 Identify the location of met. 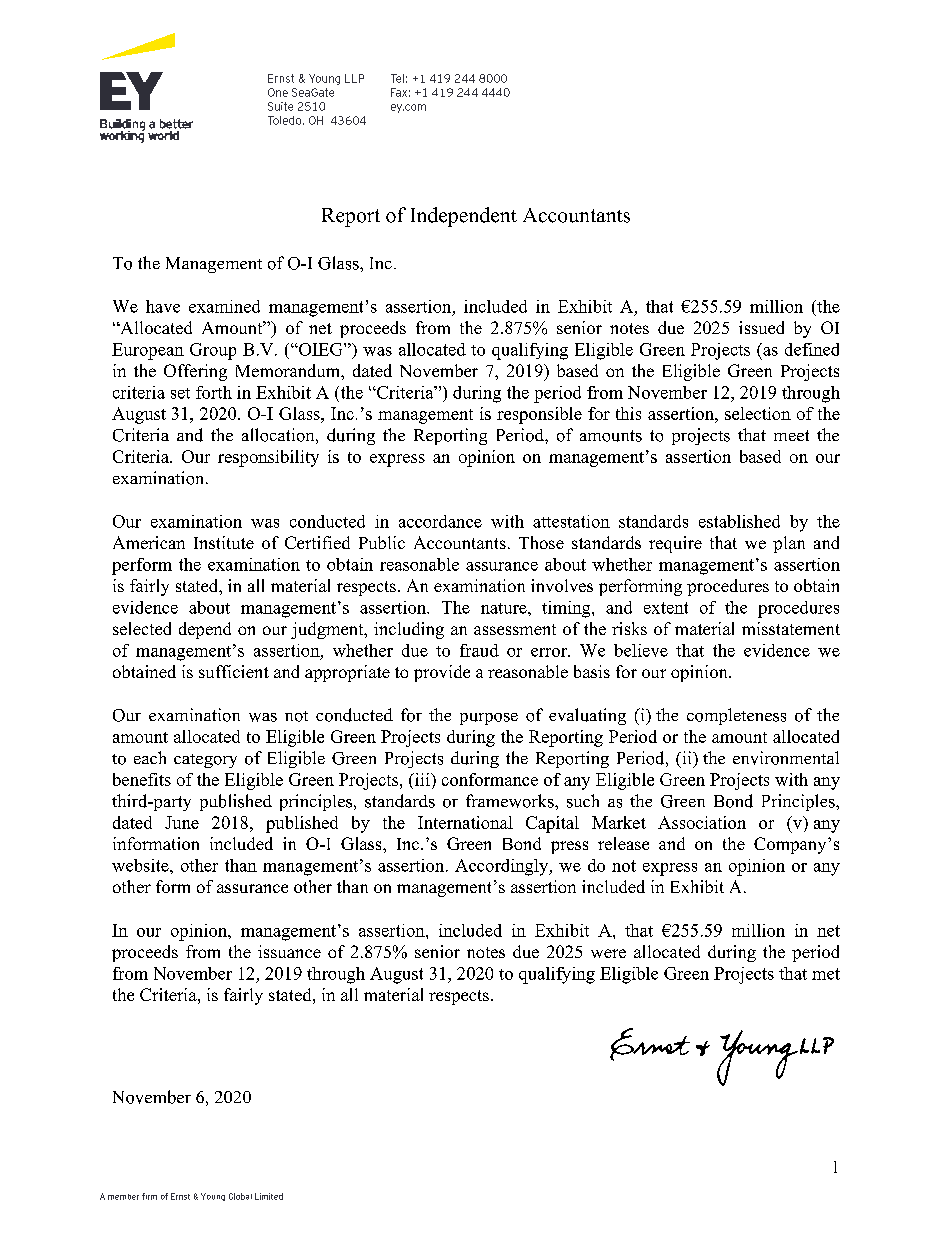
(826, 974).
